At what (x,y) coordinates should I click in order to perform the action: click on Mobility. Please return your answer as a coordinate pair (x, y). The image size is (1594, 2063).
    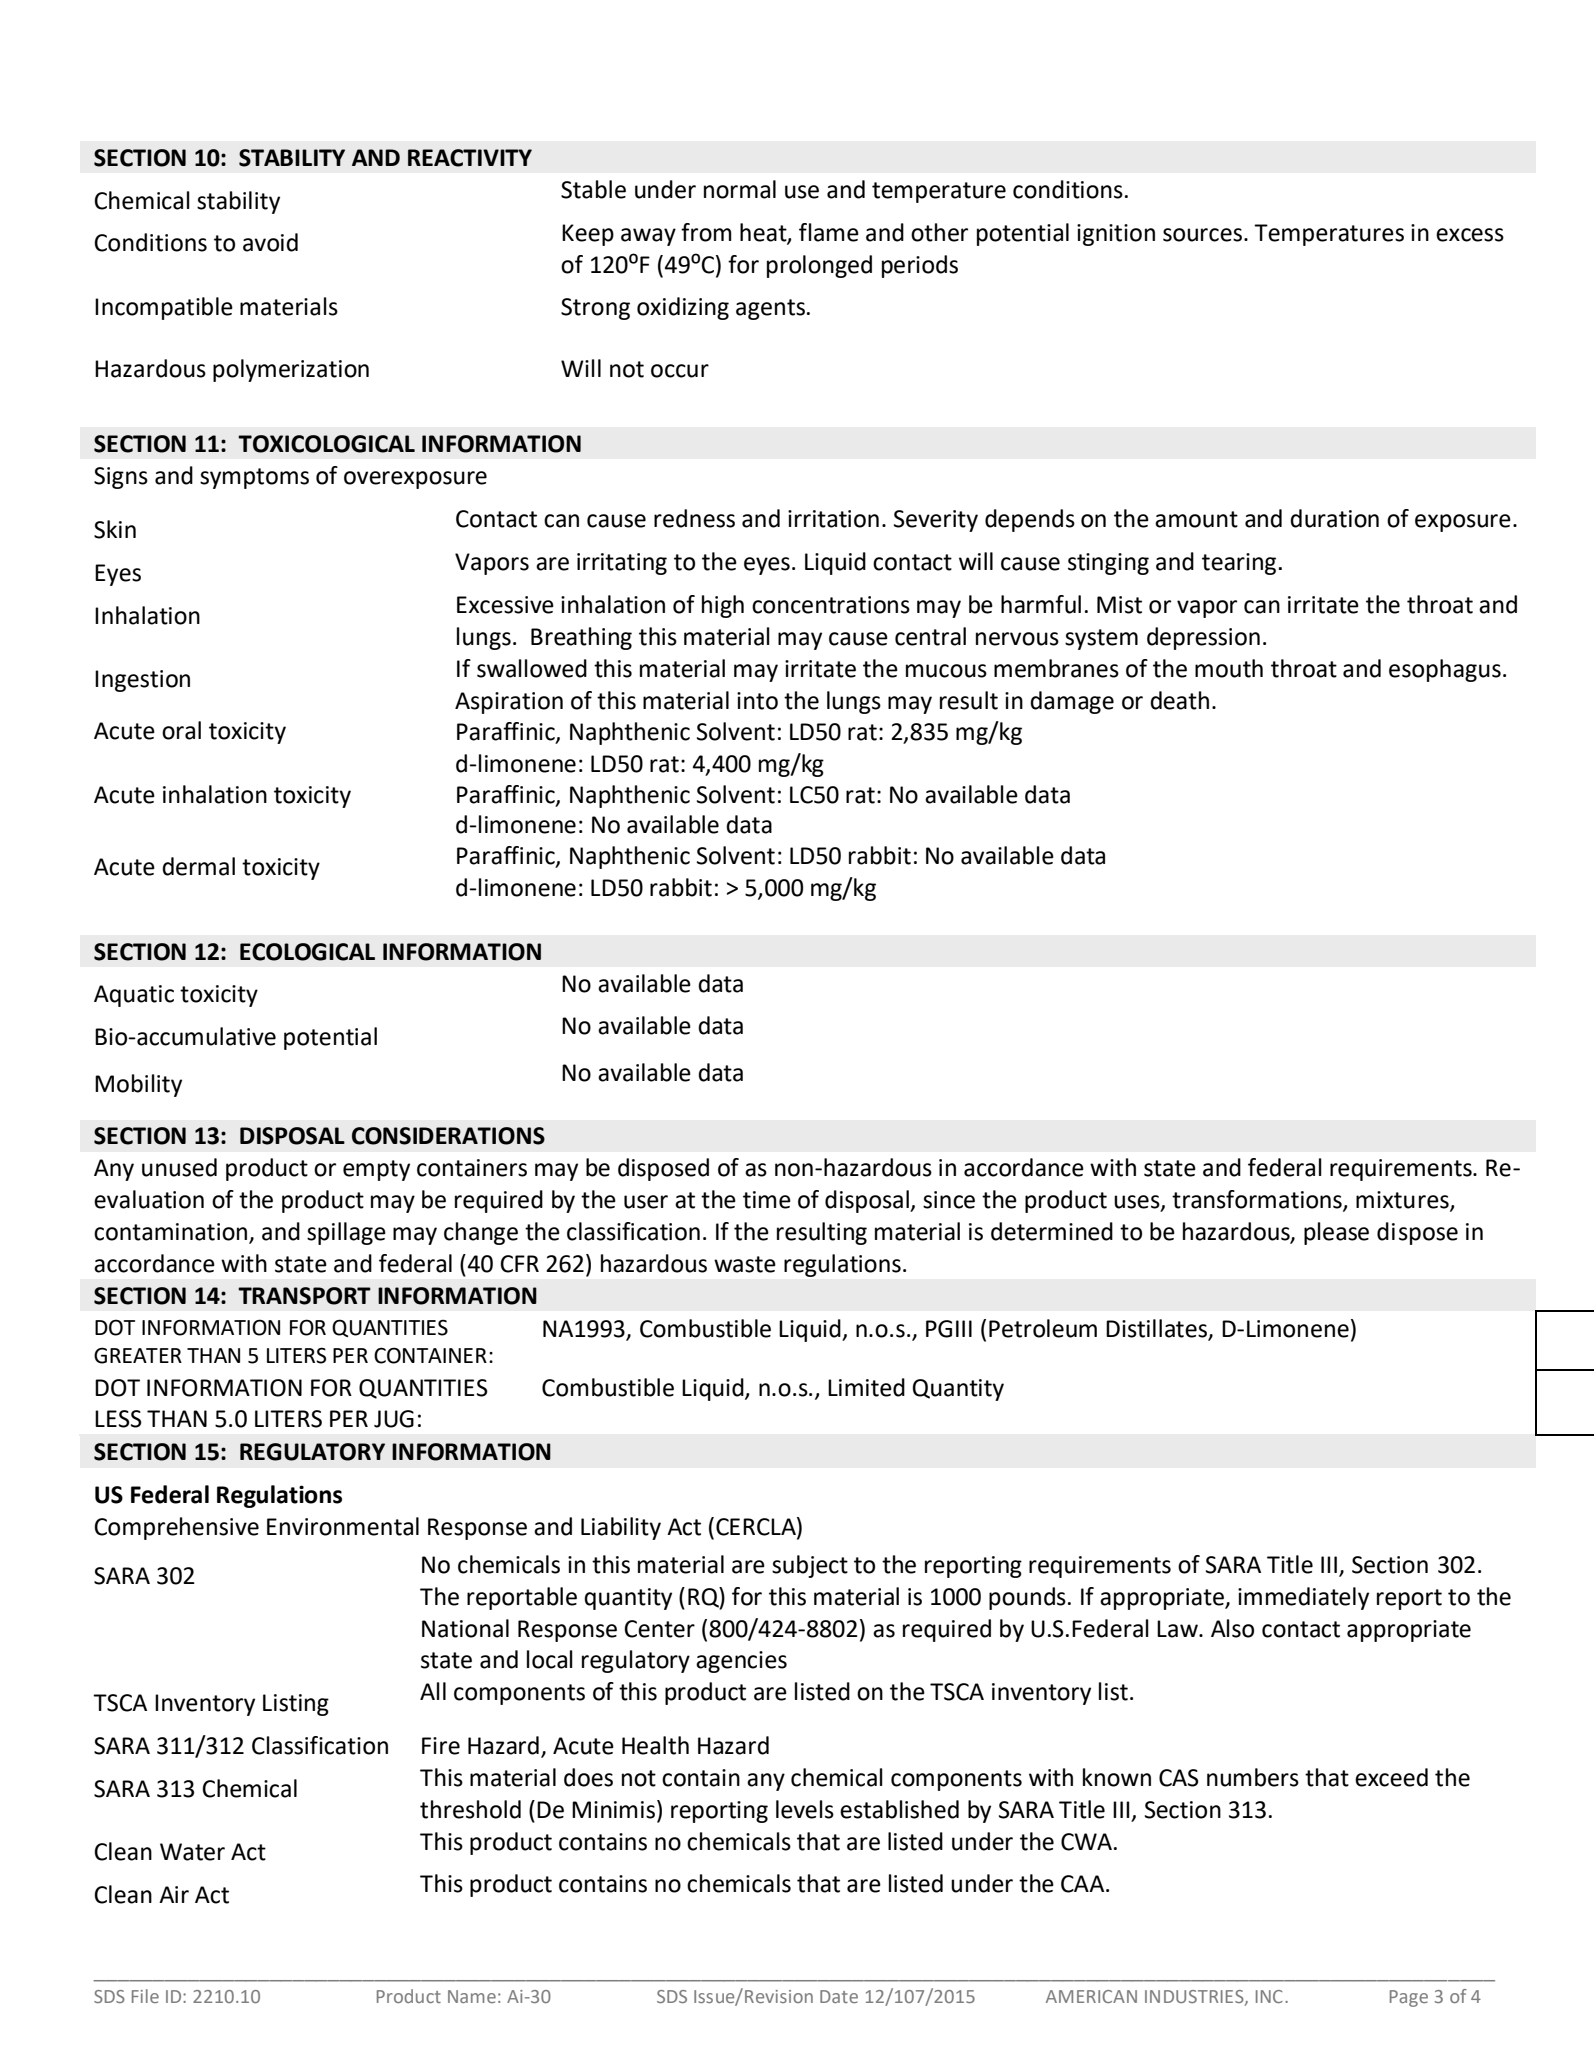
    Looking at the image, I should click on (138, 1085).
